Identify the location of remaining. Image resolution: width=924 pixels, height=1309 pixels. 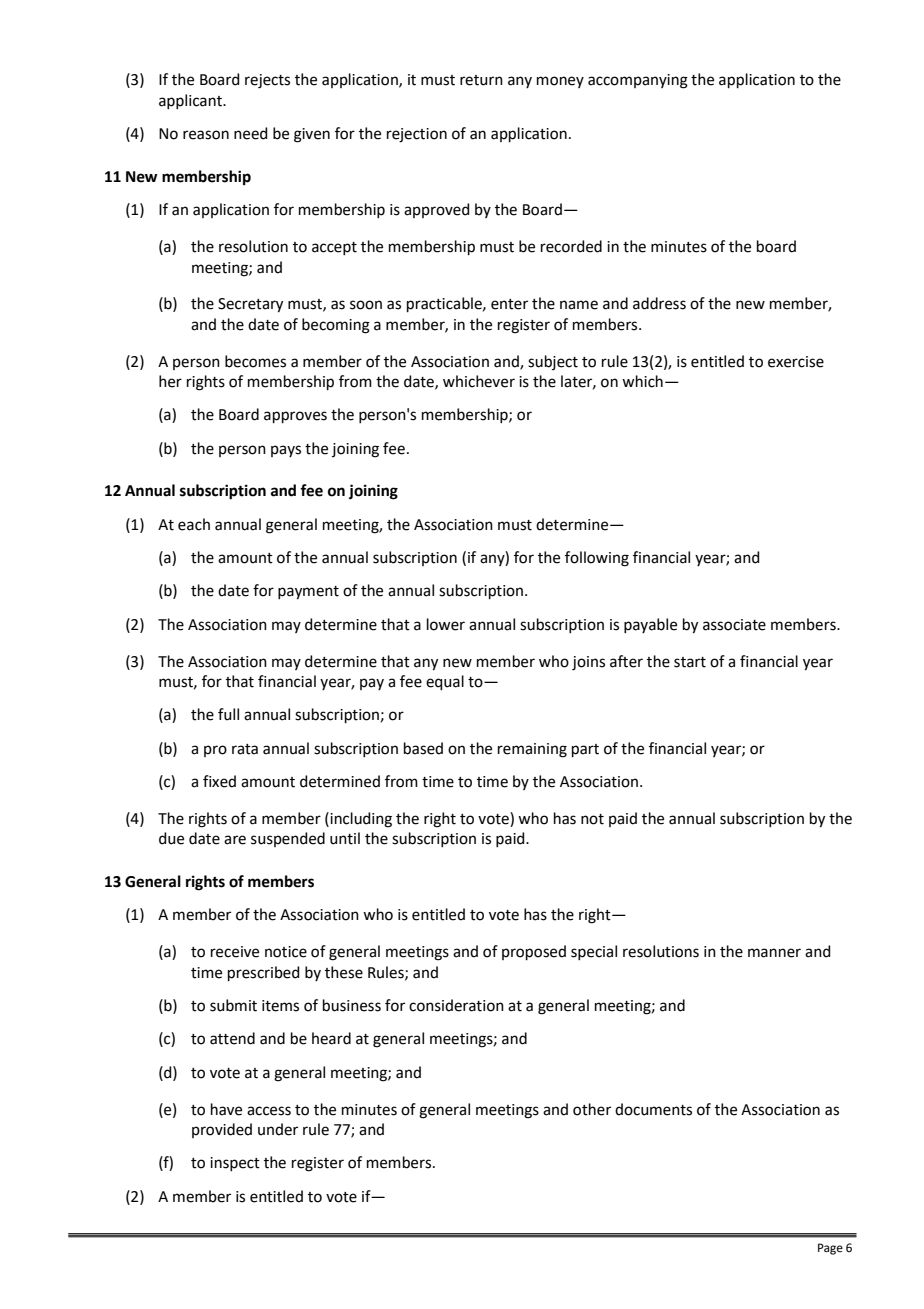
(532, 750).
